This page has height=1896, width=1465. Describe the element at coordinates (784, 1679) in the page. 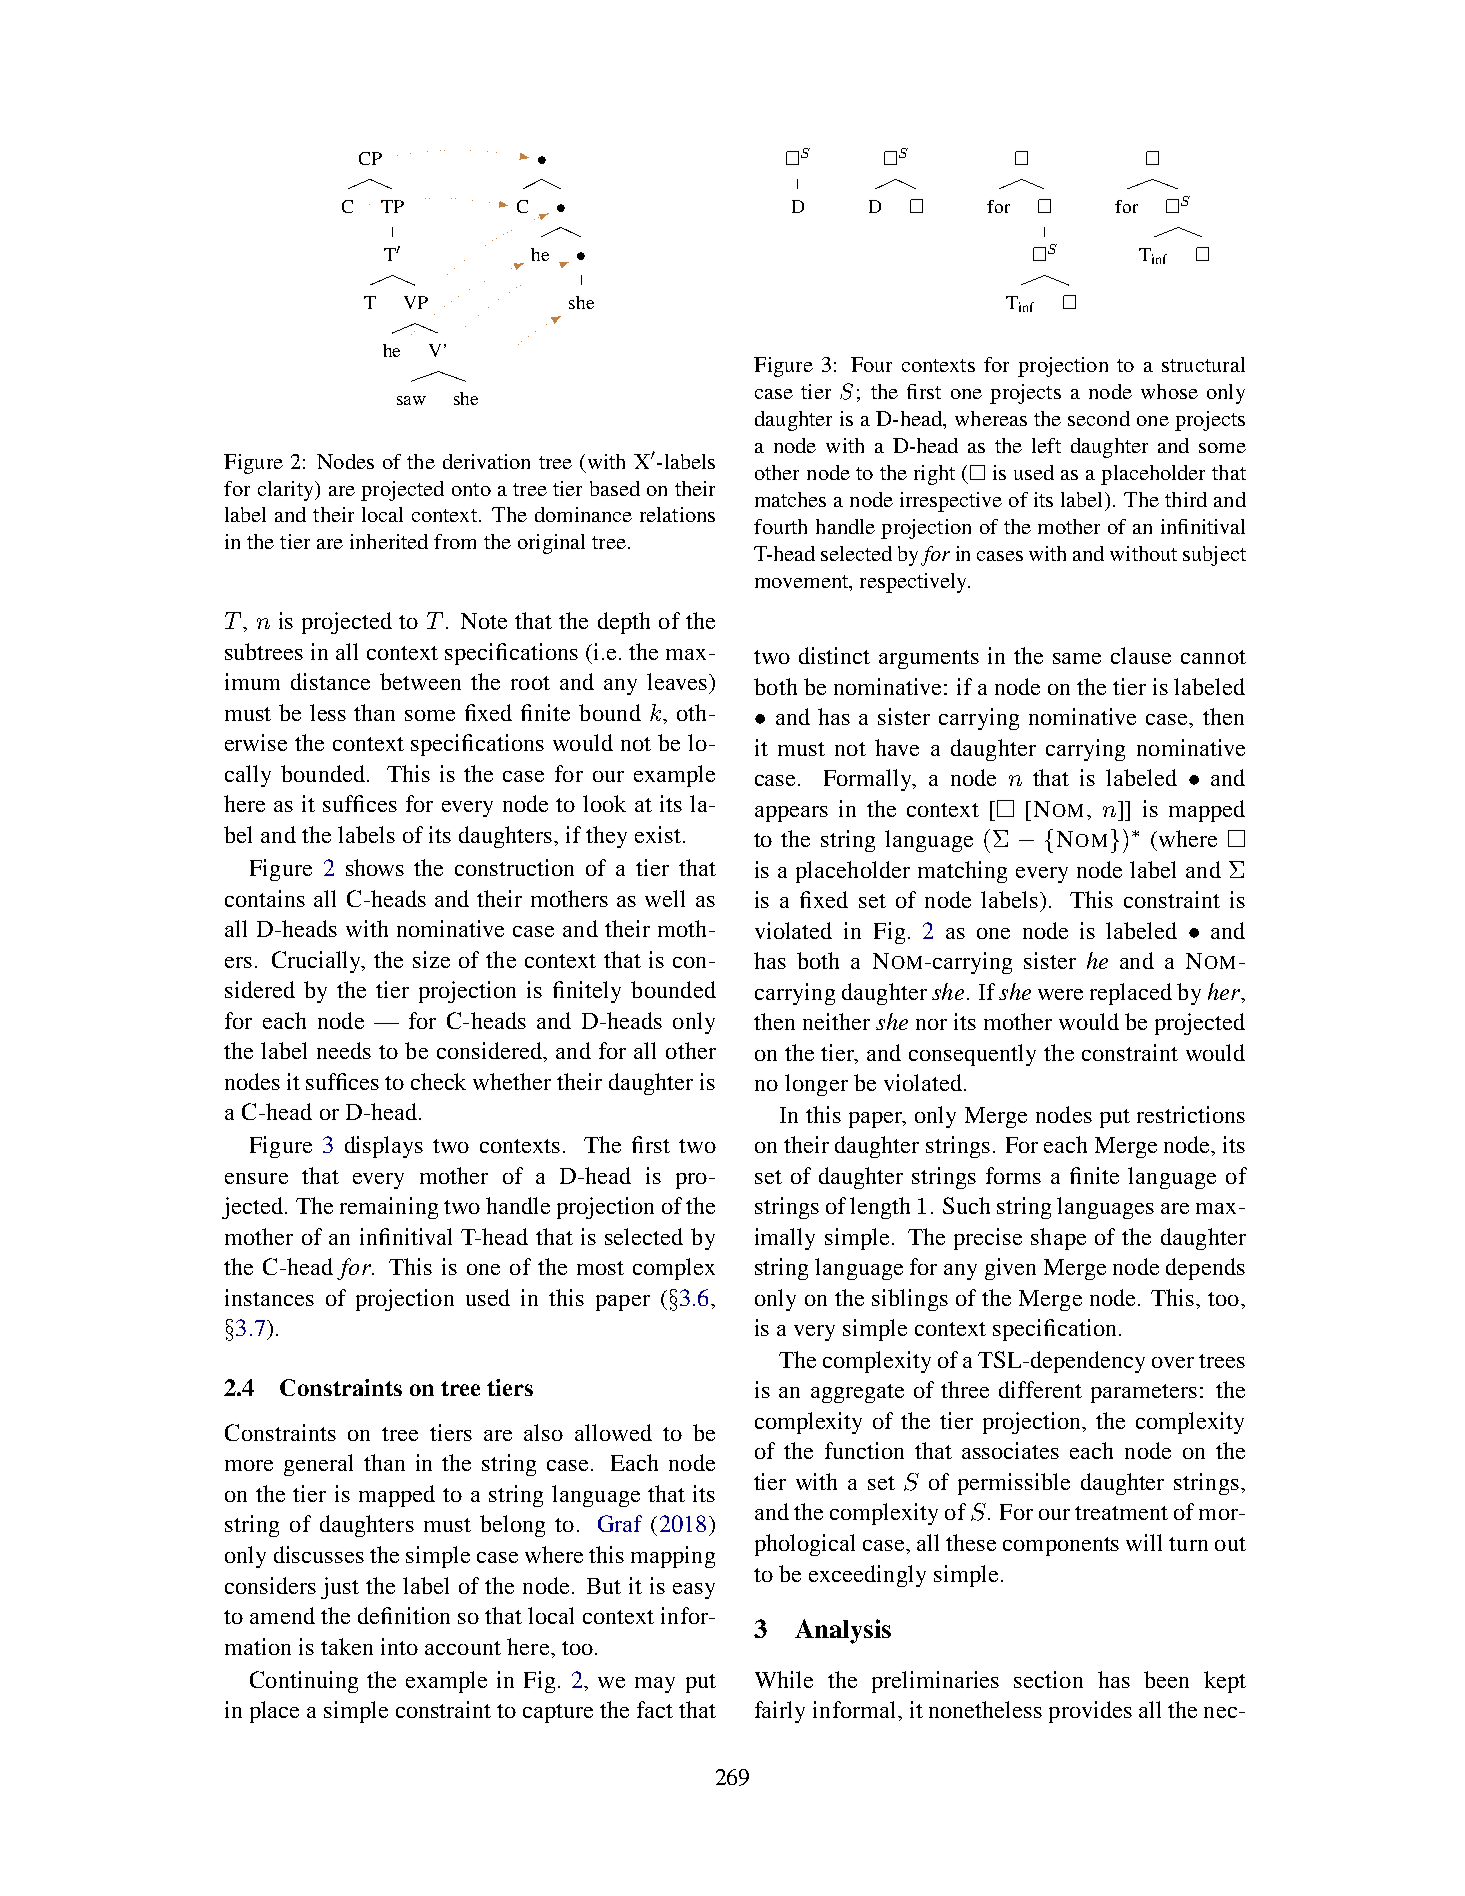

I see `While` at that location.
